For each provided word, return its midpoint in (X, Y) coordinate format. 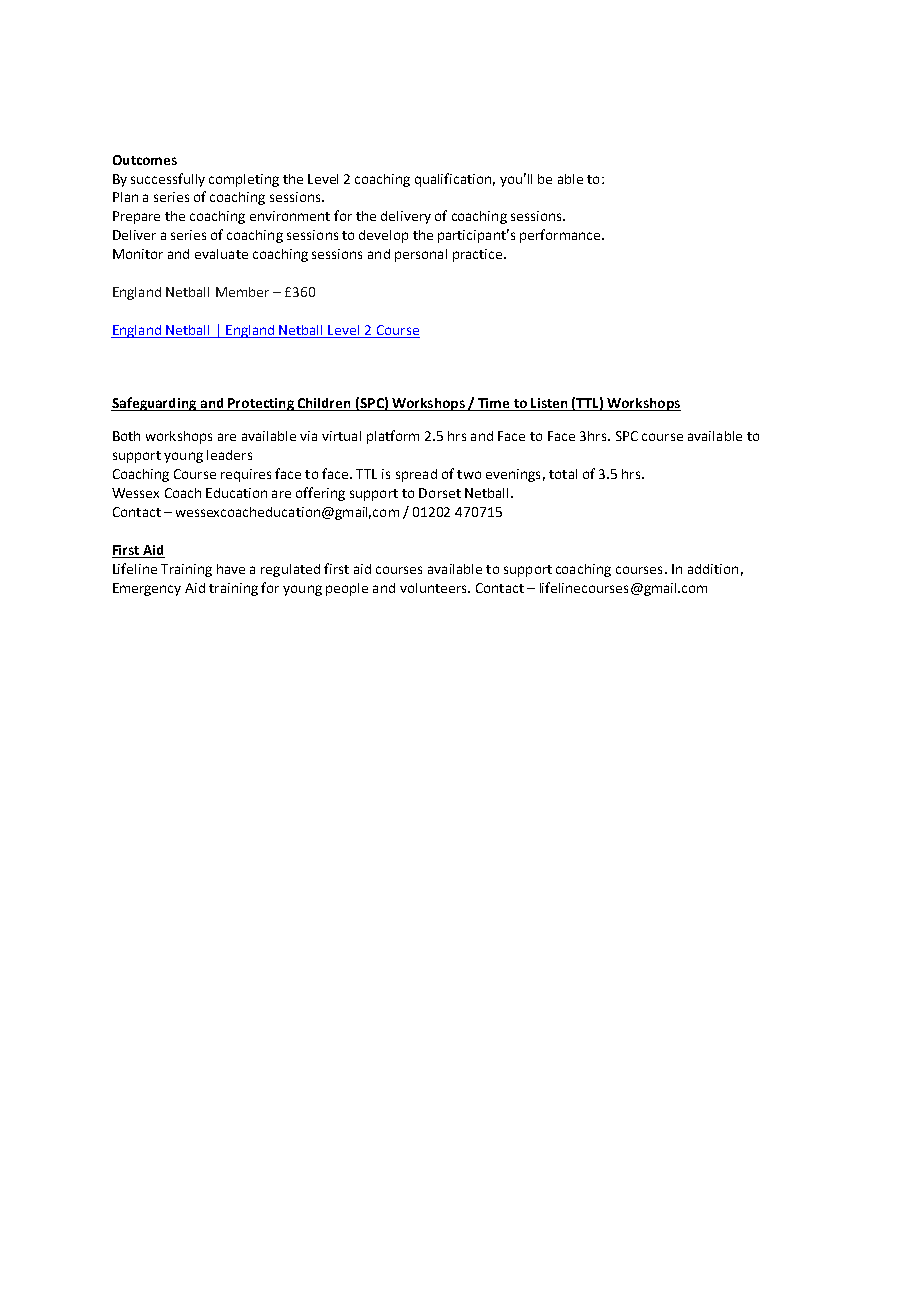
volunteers (434, 588)
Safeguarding (154, 404)
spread (416, 475)
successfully (168, 180)
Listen (549, 403)
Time (493, 403)
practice (477, 255)
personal (421, 255)
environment (290, 216)
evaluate (221, 254)
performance (561, 236)
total (563, 474)
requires (246, 475)
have (231, 569)
